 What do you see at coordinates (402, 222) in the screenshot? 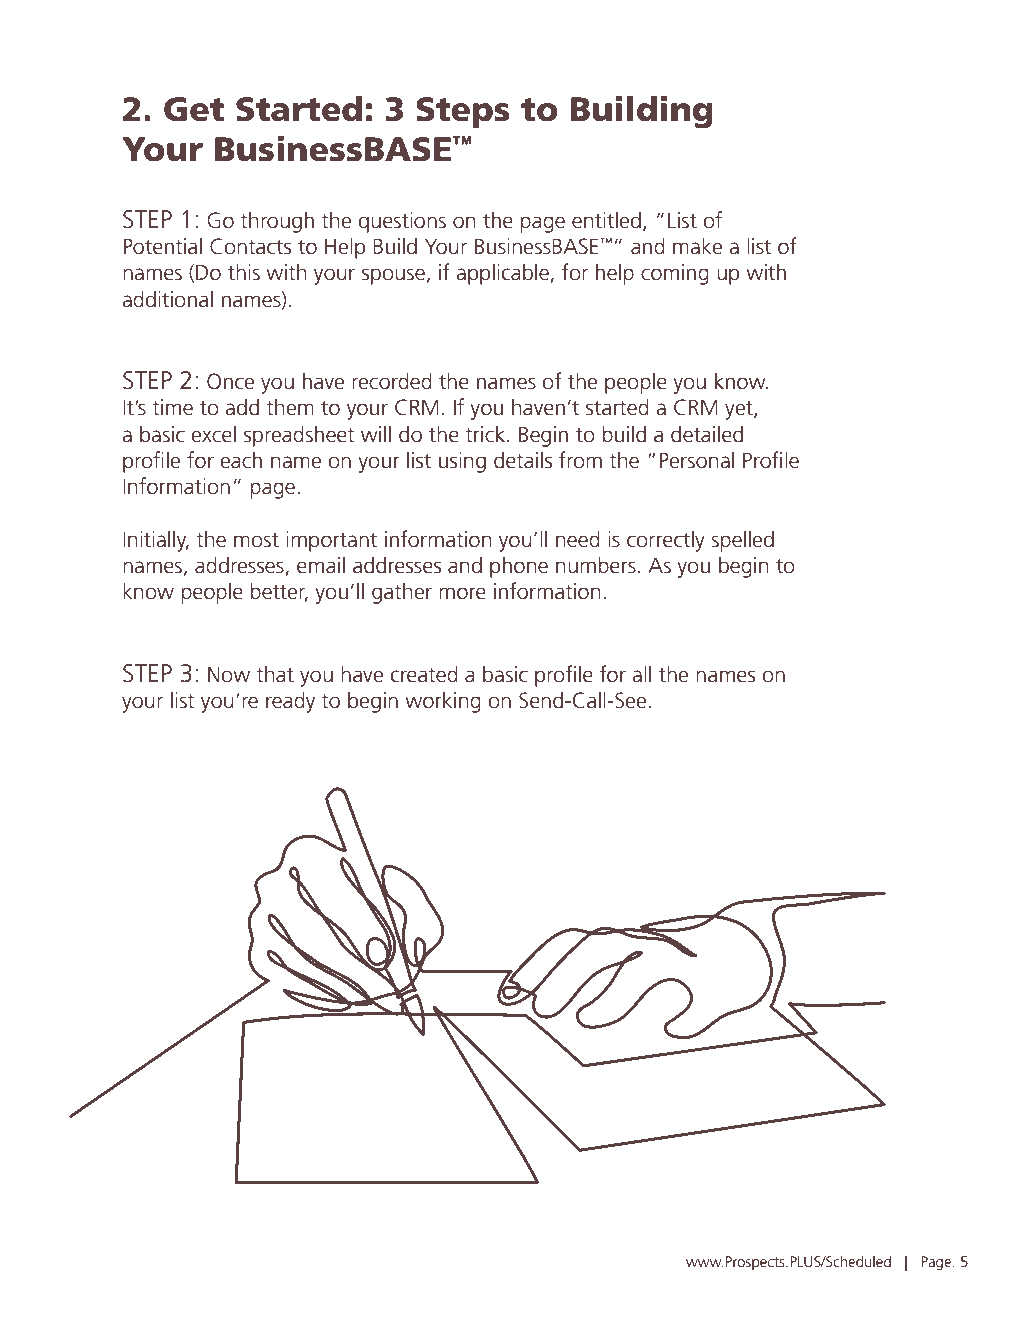
I see `questions` at bounding box center [402, 222].
